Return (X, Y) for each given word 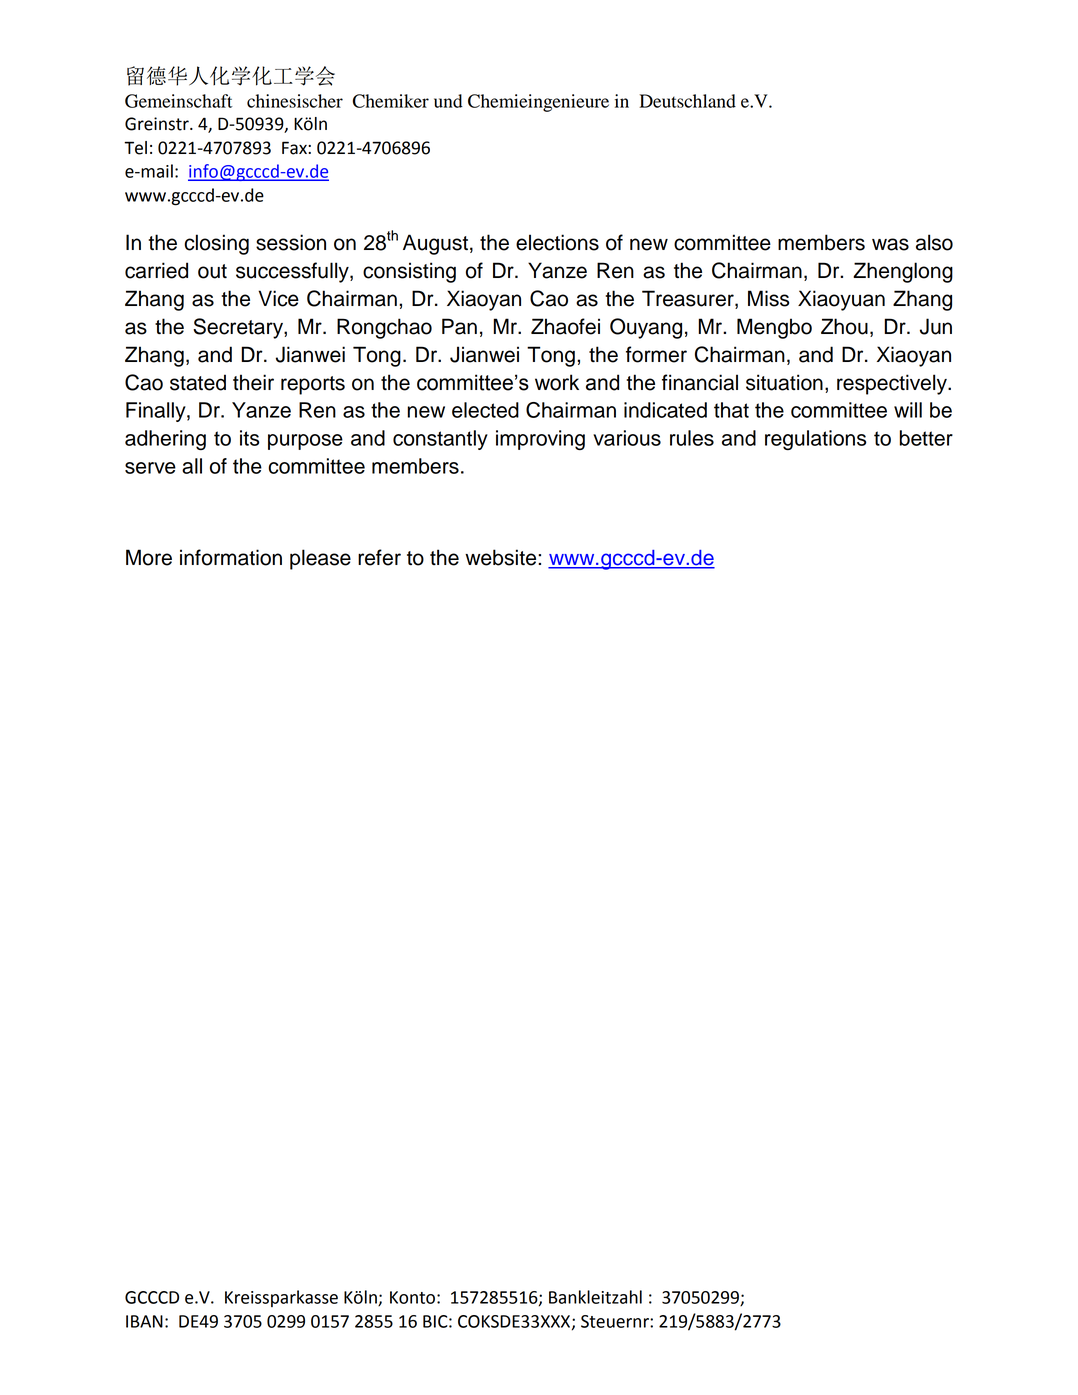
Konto (412, 1297)
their (253, 382)
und (448, 101)
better (926, 438)
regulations (815, 440)
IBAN (144, 1321)
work (557, 382)
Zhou (844, 326)
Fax (295, 148)
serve (150, 468)
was (890, 244)
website (502, 557)
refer (379, 557)
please (320, 559)
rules (692, 438)
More (149, 557)
